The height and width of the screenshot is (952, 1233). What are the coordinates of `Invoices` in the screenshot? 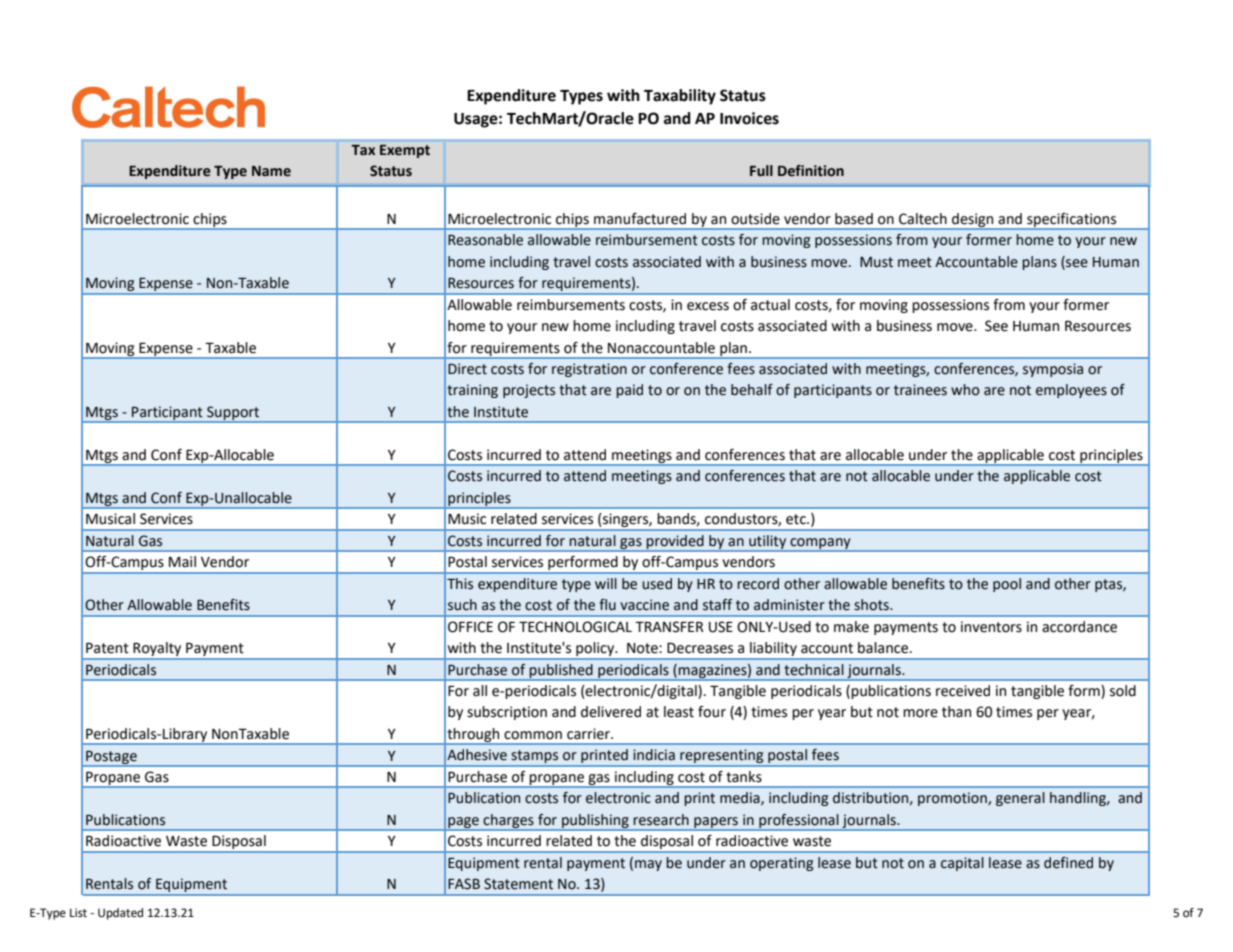 It's located at (749, 118).
